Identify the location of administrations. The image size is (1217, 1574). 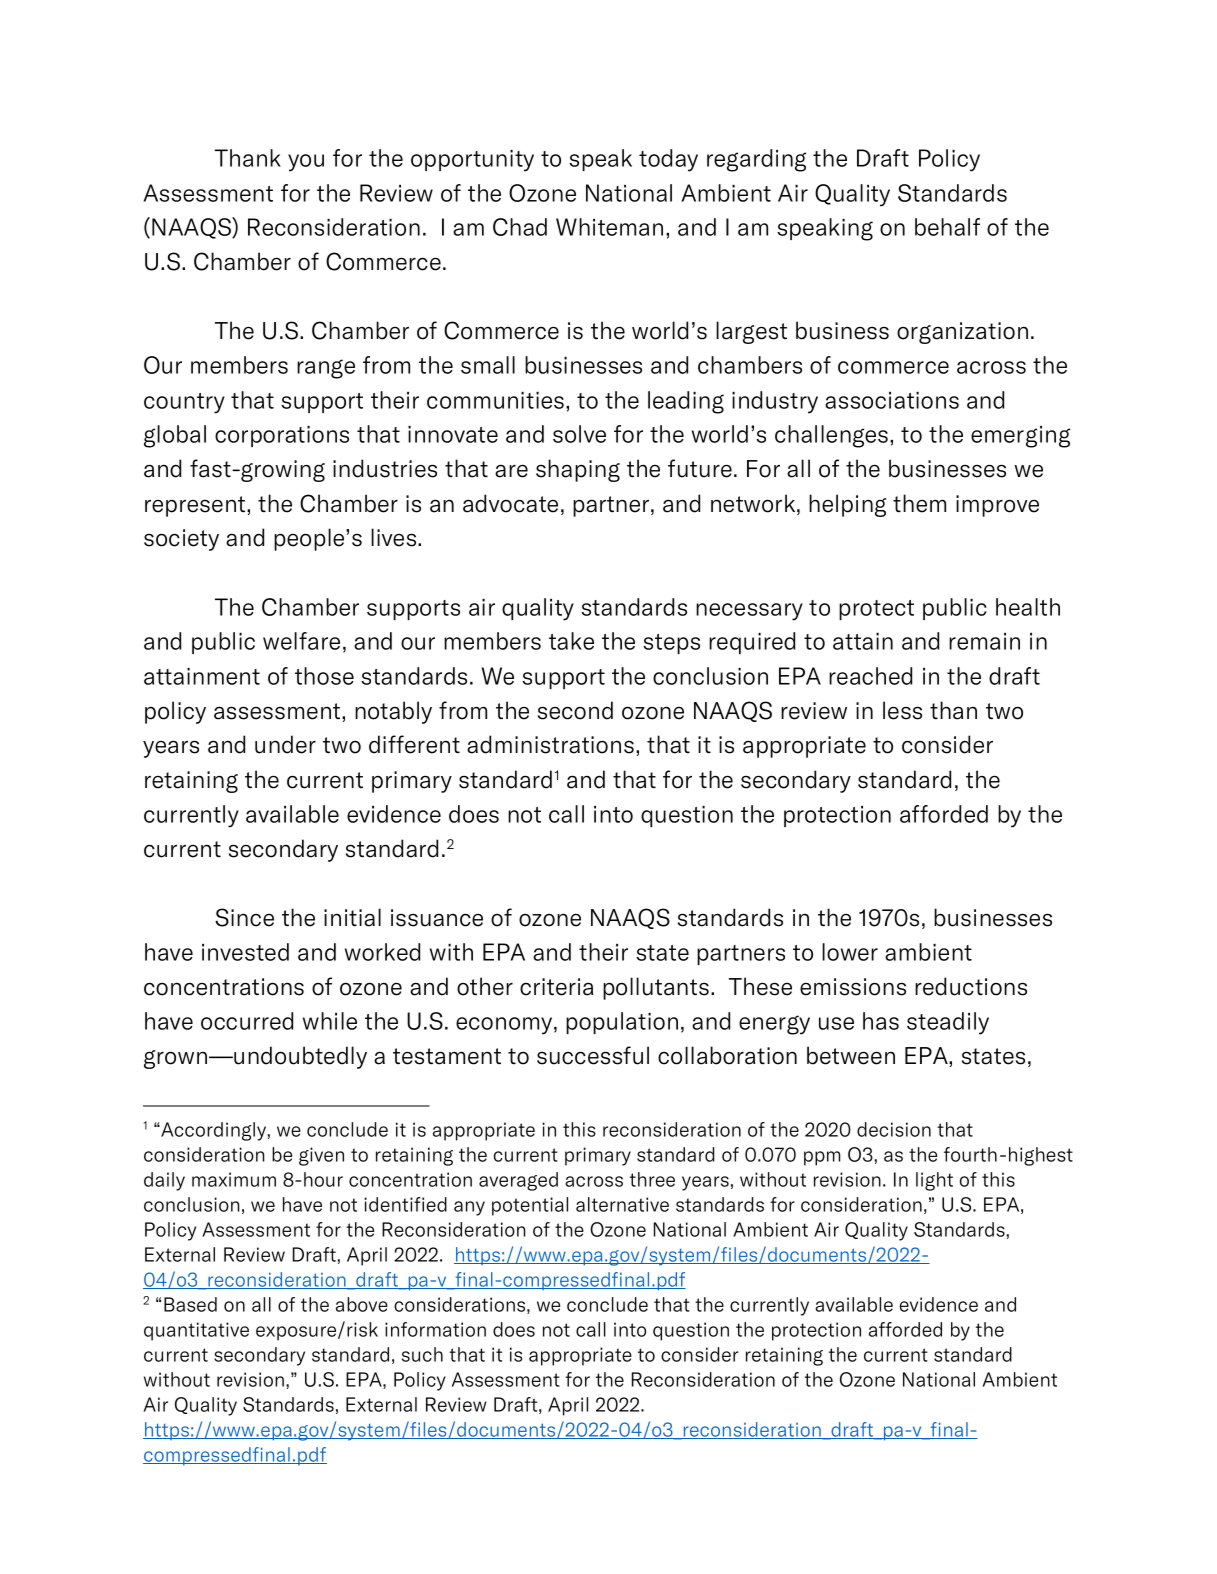
(550, 744).
